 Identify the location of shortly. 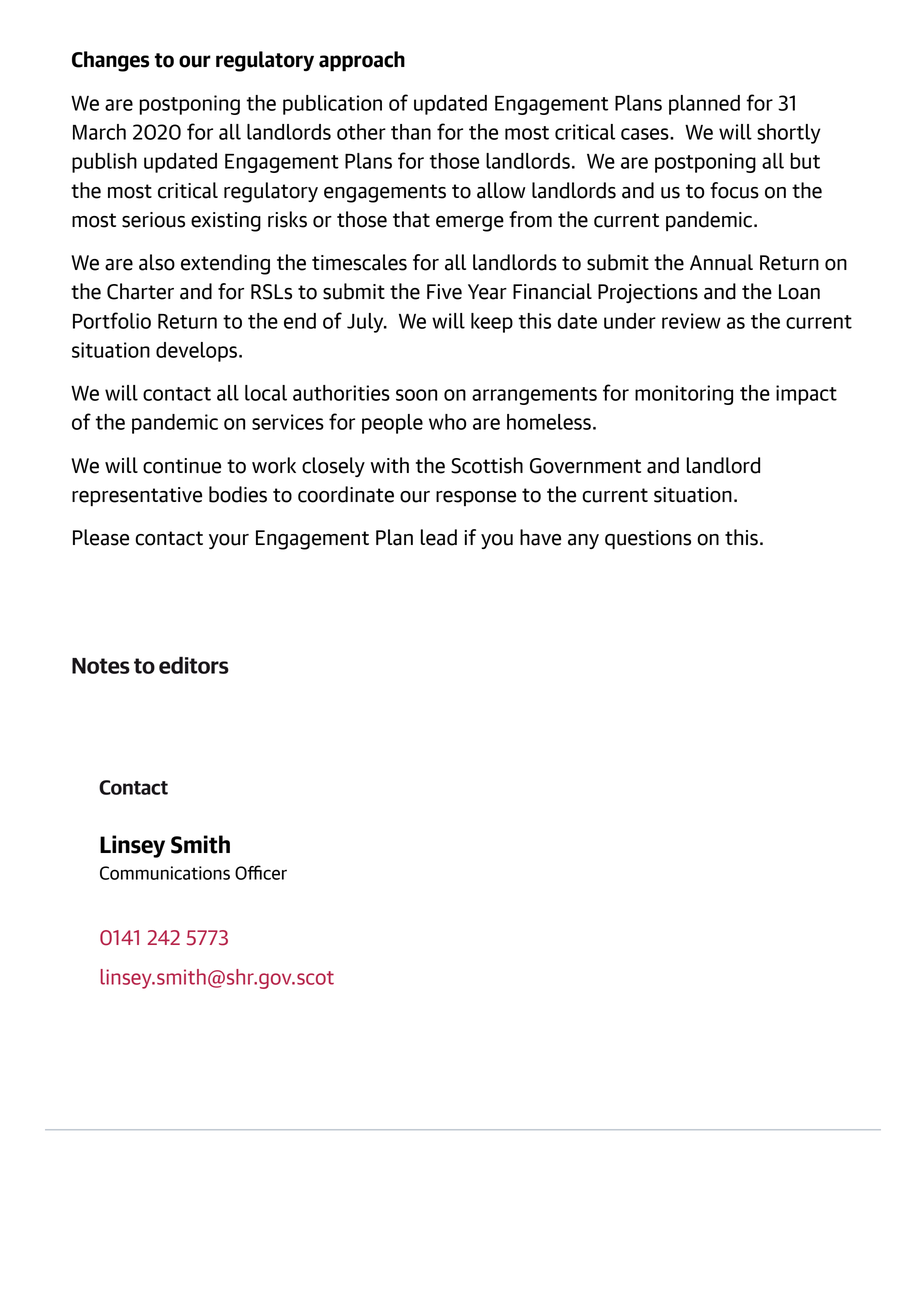
(789, 134).
